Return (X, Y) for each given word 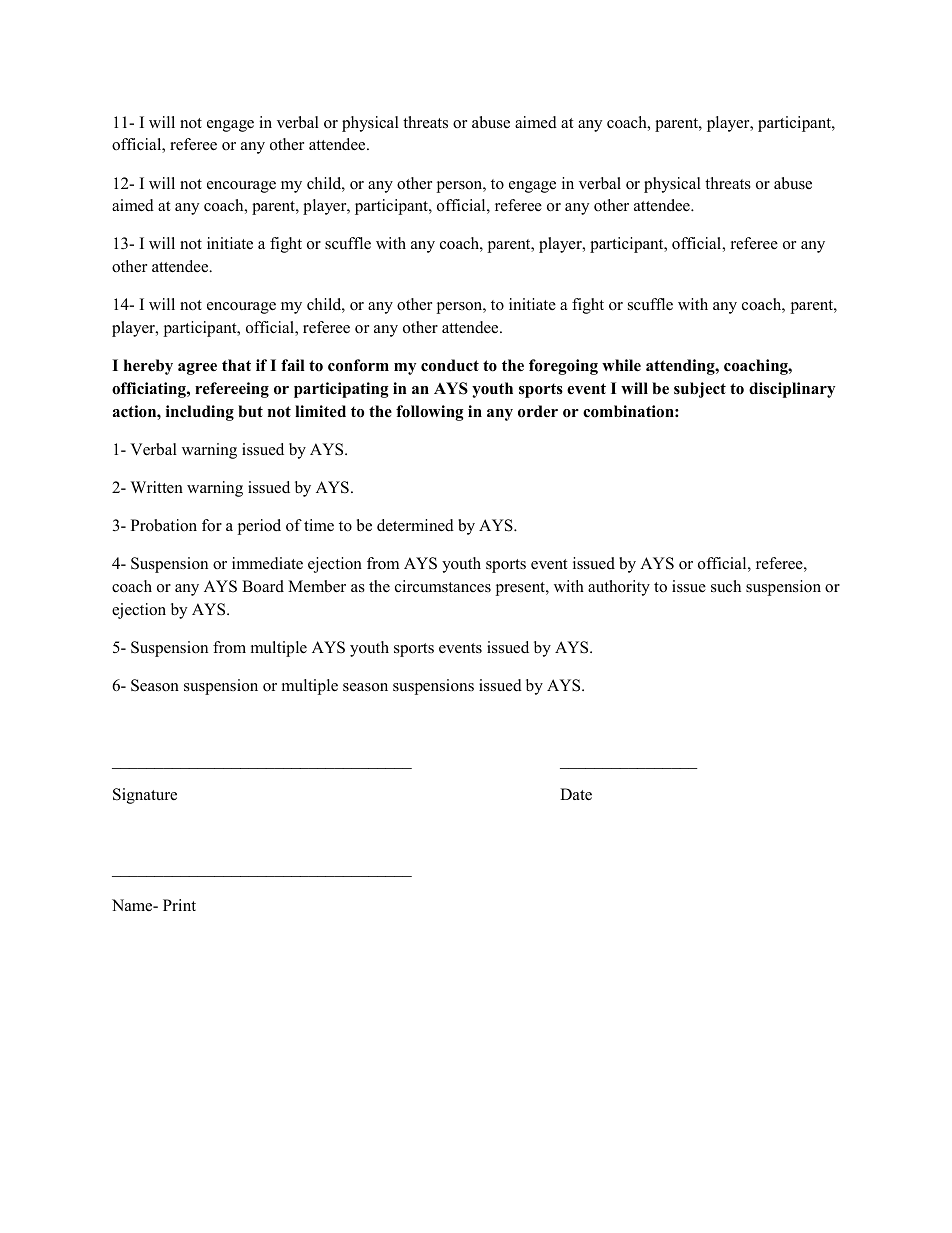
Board (263, 586)
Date (576, 794)
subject (700, 390)
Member (317, 586)
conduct (450, 365)
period (259, 527)
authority (619, 588)
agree (197, 369)
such (726, 586)
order (538, 411)
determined (415, 525)
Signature (145, 796)
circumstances (443, 586)
